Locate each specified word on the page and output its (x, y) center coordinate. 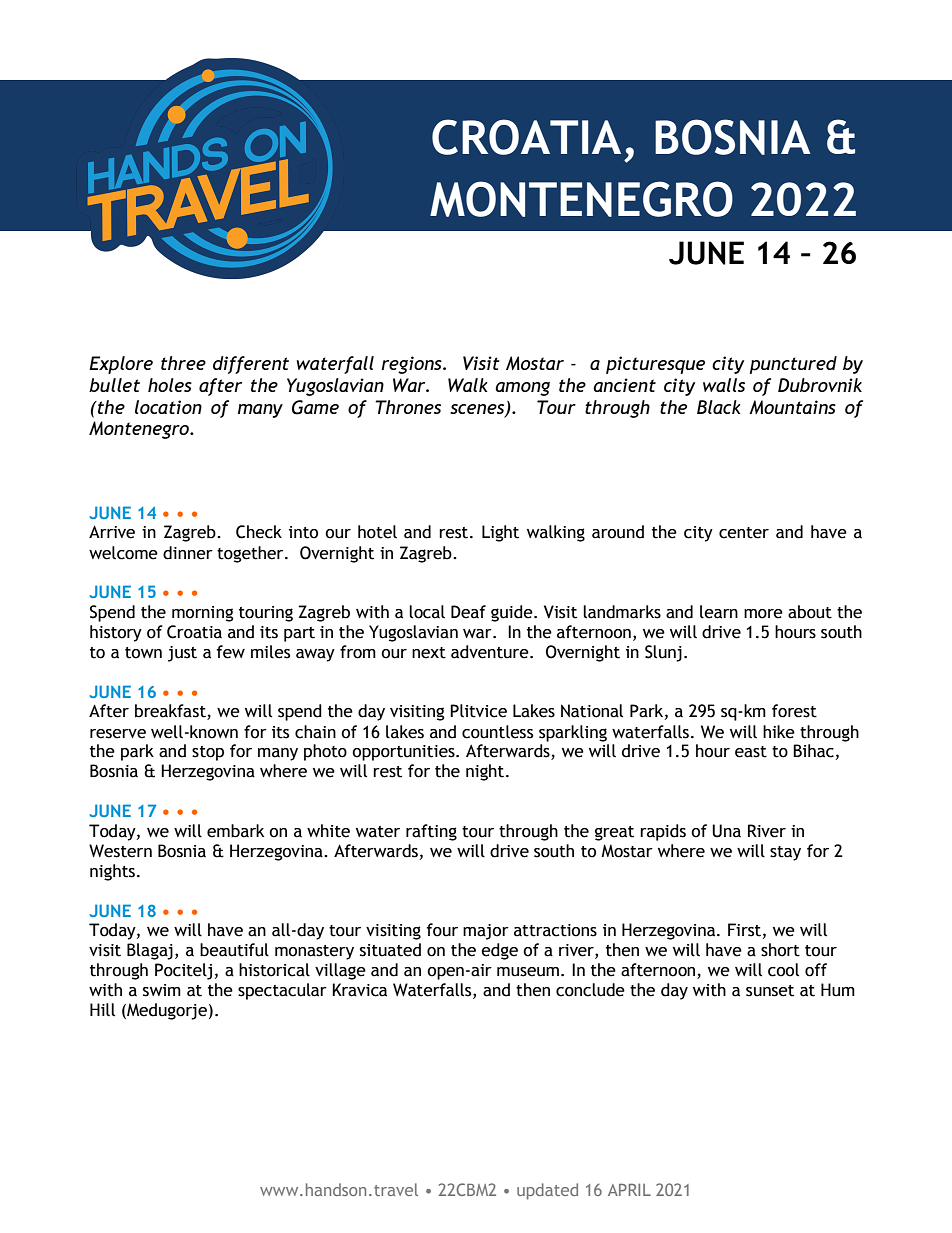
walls (724, 385)
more (763, 614)
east (751, 752)
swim (162, 990)
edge (499, 951)
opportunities (404, 753)
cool (783, 970)
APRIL (629, 1189)
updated (547, 1191)
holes (170, 385)
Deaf (468, 612)
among (522, 389)
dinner (188, 553)
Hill (102, 1010)
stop (208, 753)
